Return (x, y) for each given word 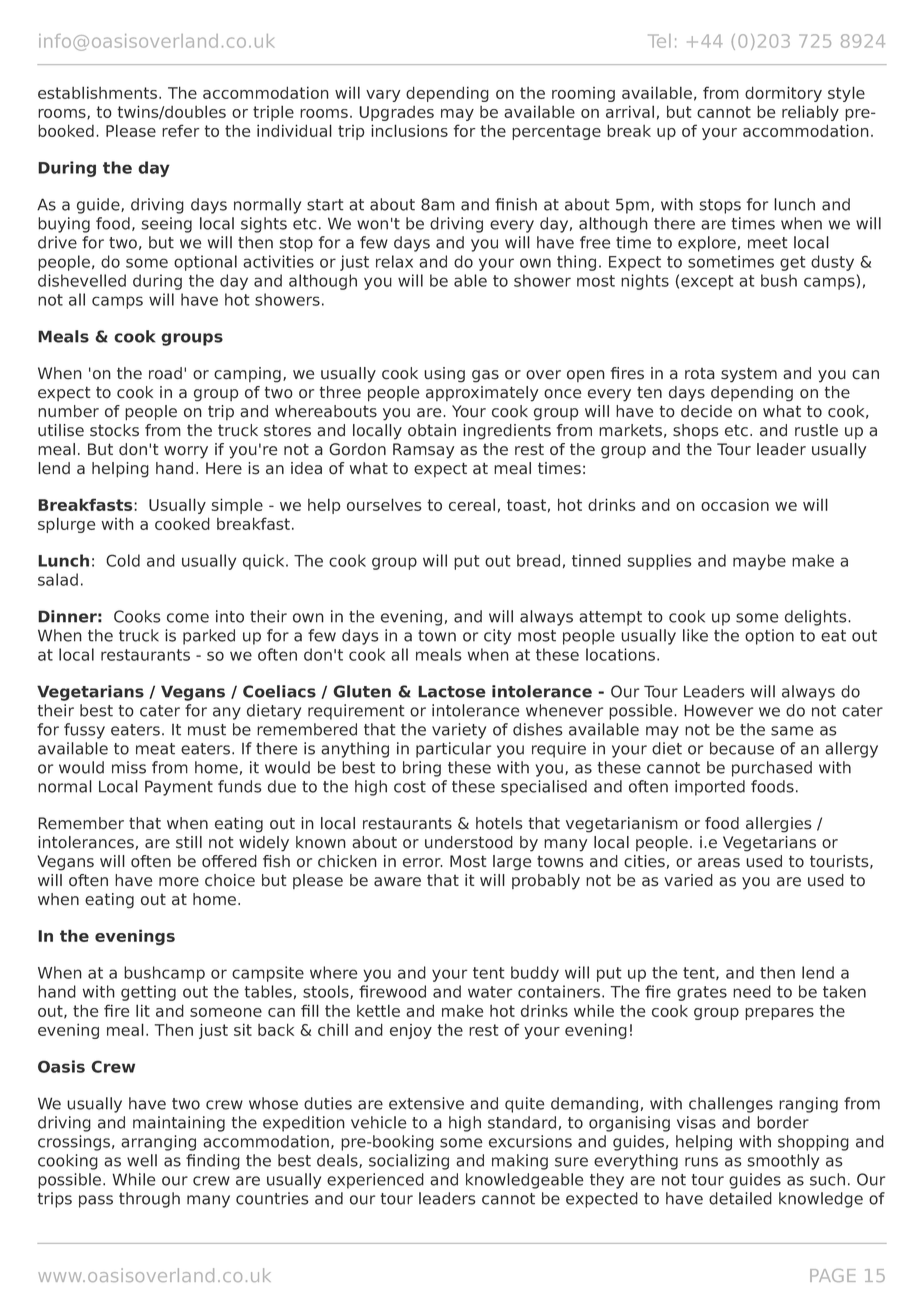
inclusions (409, 130)
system (749, 375)
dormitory (783, 94)
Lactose (452, 691)
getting (148, 993)
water (490, 992)
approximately (482, 394)
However (718, 710)
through (149, 1200)
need (752, 991)
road (165, 373)
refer (181, 130)
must (207, 730)
